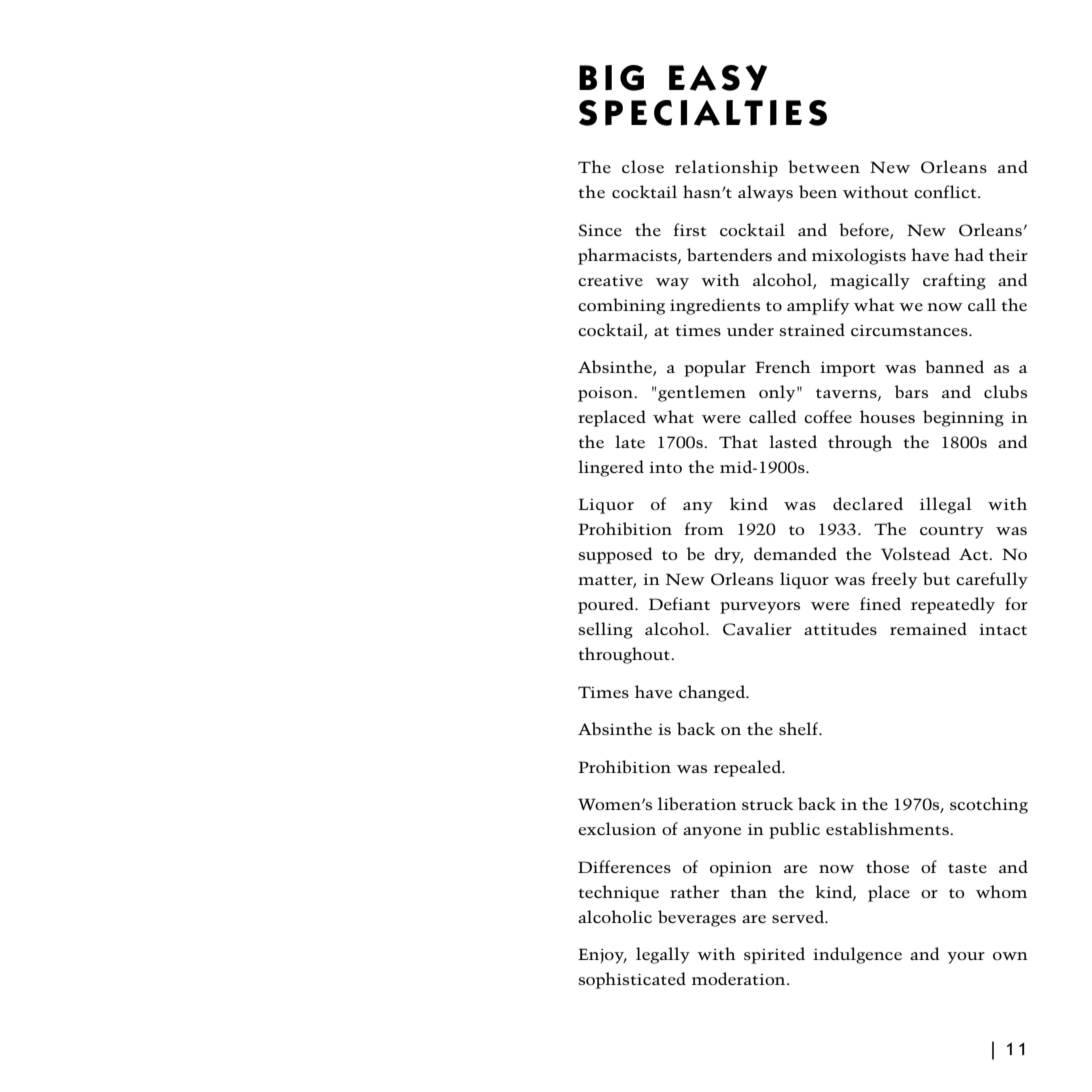  What do you see at coordinates (946, 191) in the screenshot?
I see `conflict` at bounding box center [946, 191].
